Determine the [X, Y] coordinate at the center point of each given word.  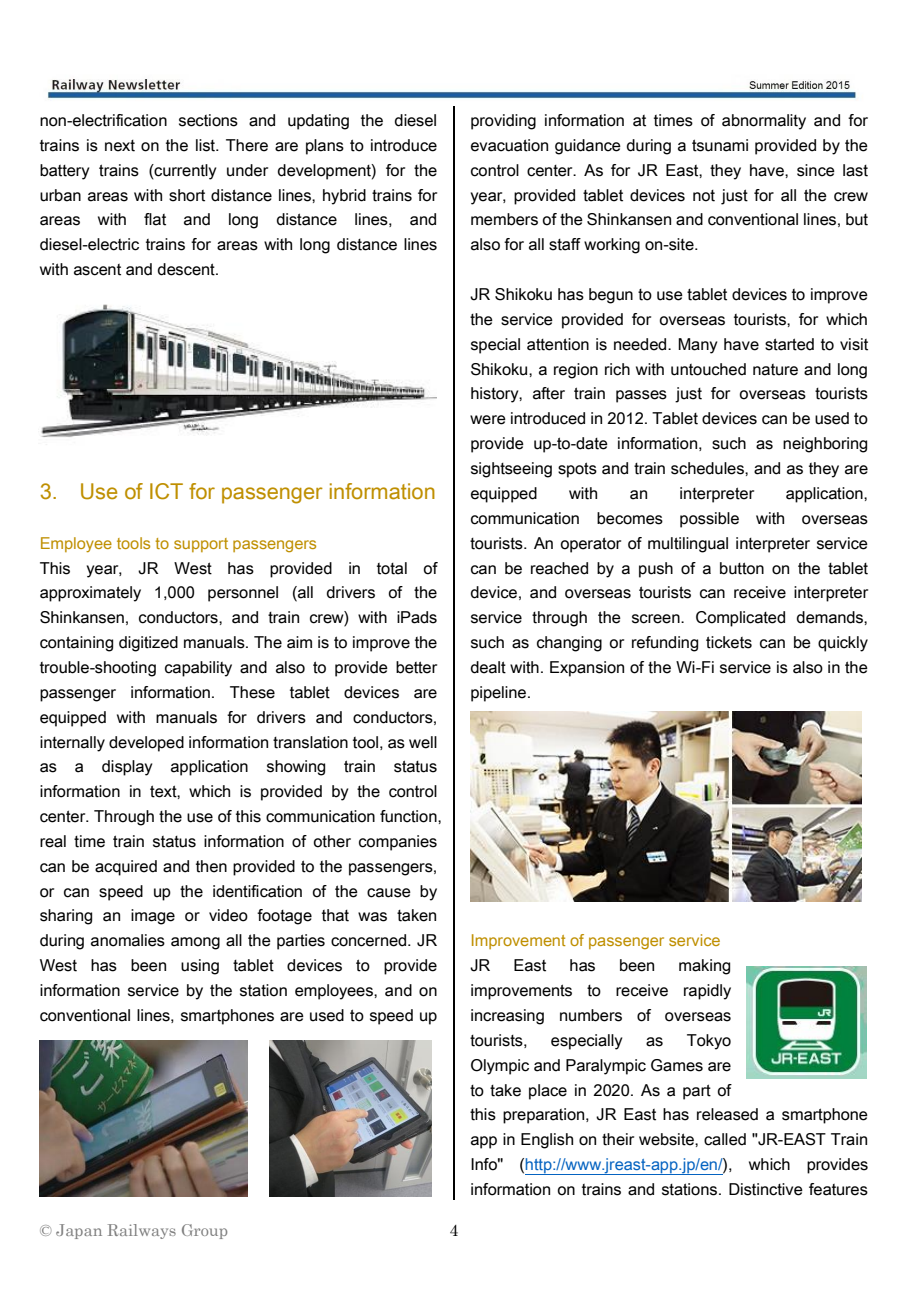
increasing [507, 1017]
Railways [142, 1231]
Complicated [740, 619]
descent [187, 269]
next [120, 146]
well [423, 742]
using [200, 967]
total [392, 568]
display [127, 768]
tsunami [720, 145]
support [201, 545]
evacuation [509, 145]
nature [775, 370]
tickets [729, 642]
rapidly [707, 992]
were [488, 420]
